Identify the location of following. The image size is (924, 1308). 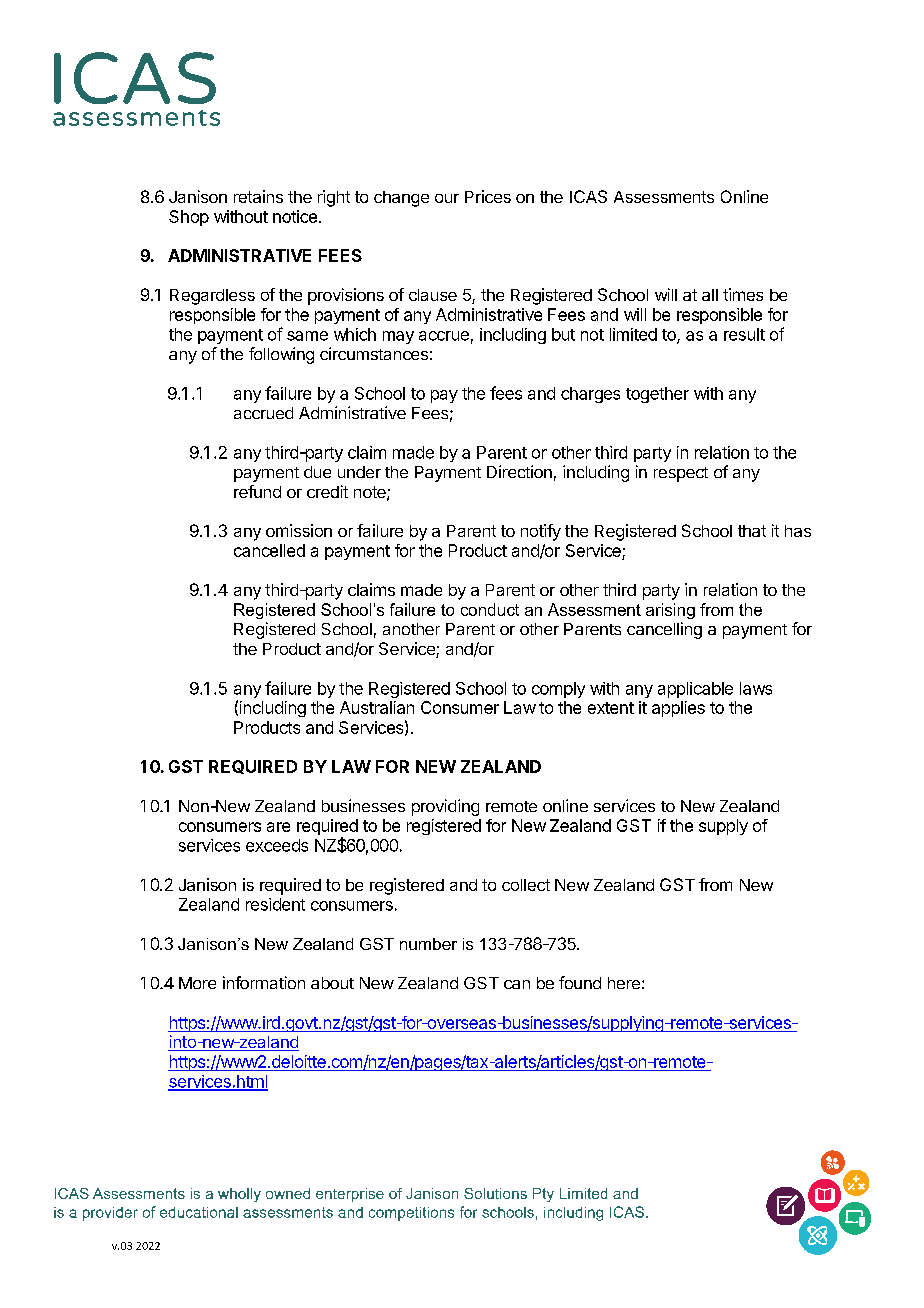
(281, 355).
